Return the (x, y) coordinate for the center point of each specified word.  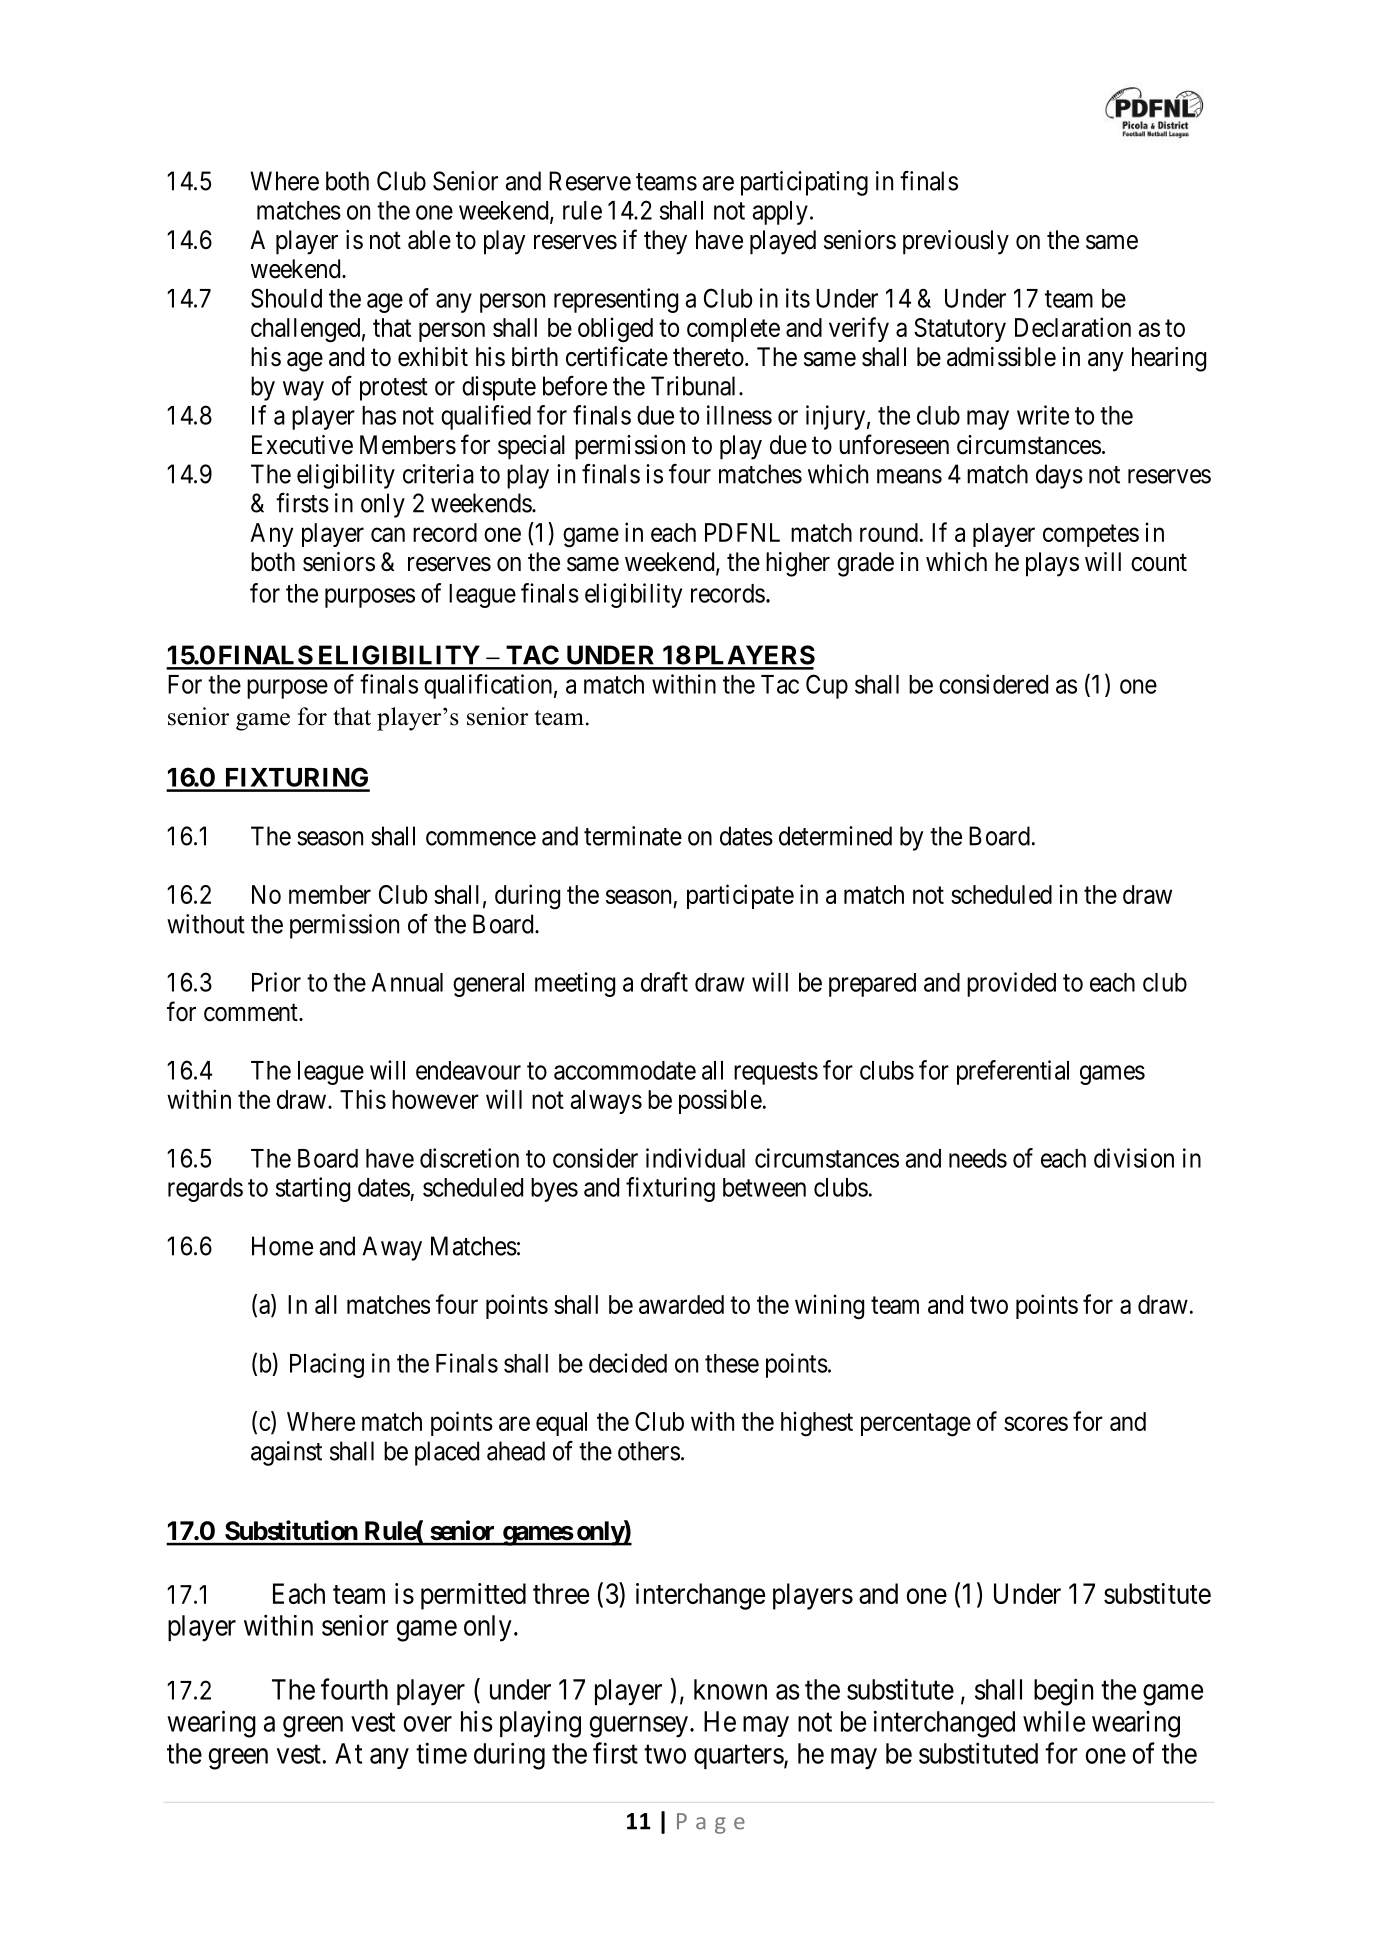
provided (1011, 984)
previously (956, 242)
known (730, 1689)
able (429, 240)
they (665, 242)
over (428, 1724)
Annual (407, 982)
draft (664, 982)
